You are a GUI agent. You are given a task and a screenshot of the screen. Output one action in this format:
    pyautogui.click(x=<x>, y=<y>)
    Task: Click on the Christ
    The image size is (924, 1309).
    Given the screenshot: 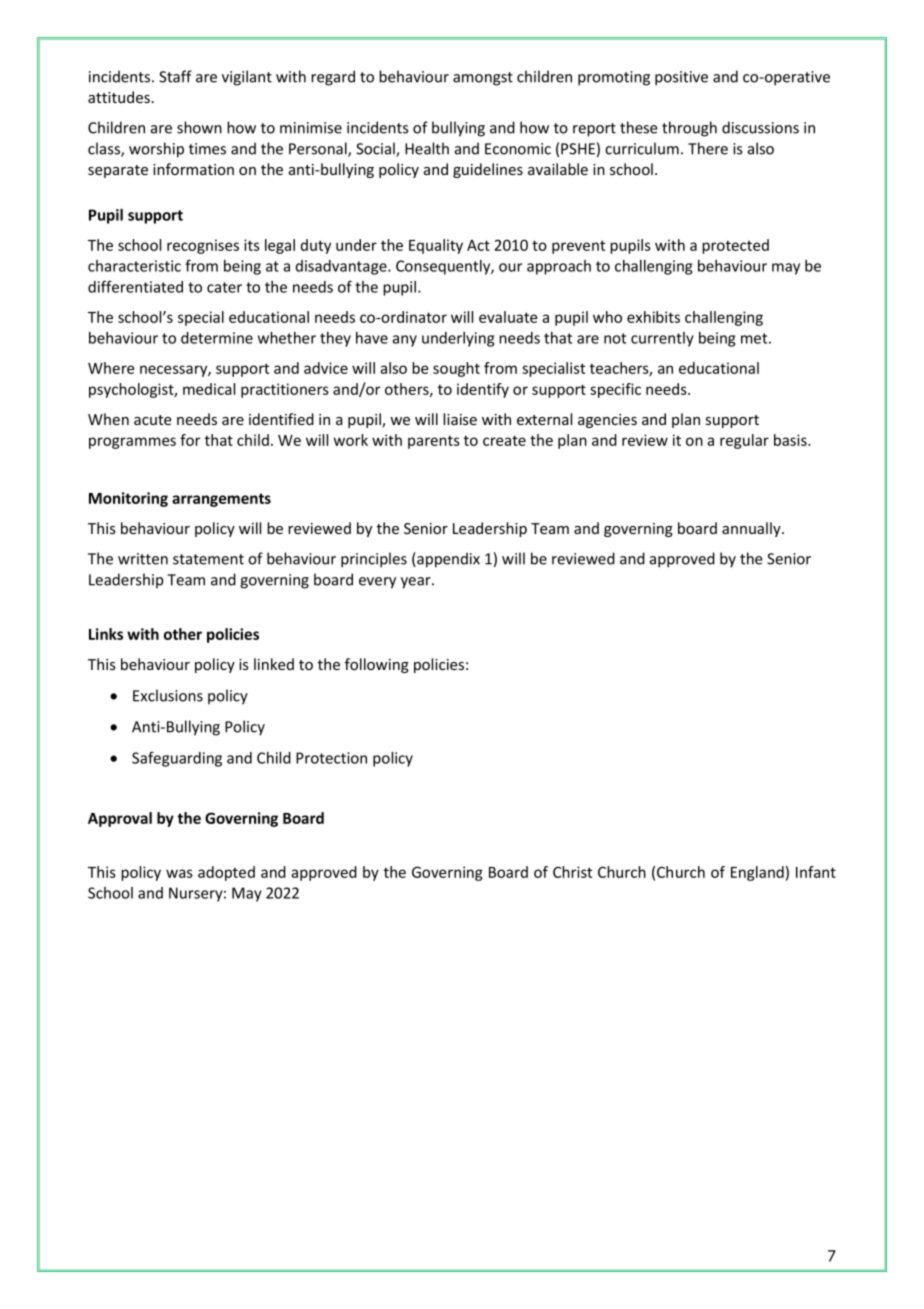 What is the action you would take?
    pyautogui.click(x=572, y=872)
